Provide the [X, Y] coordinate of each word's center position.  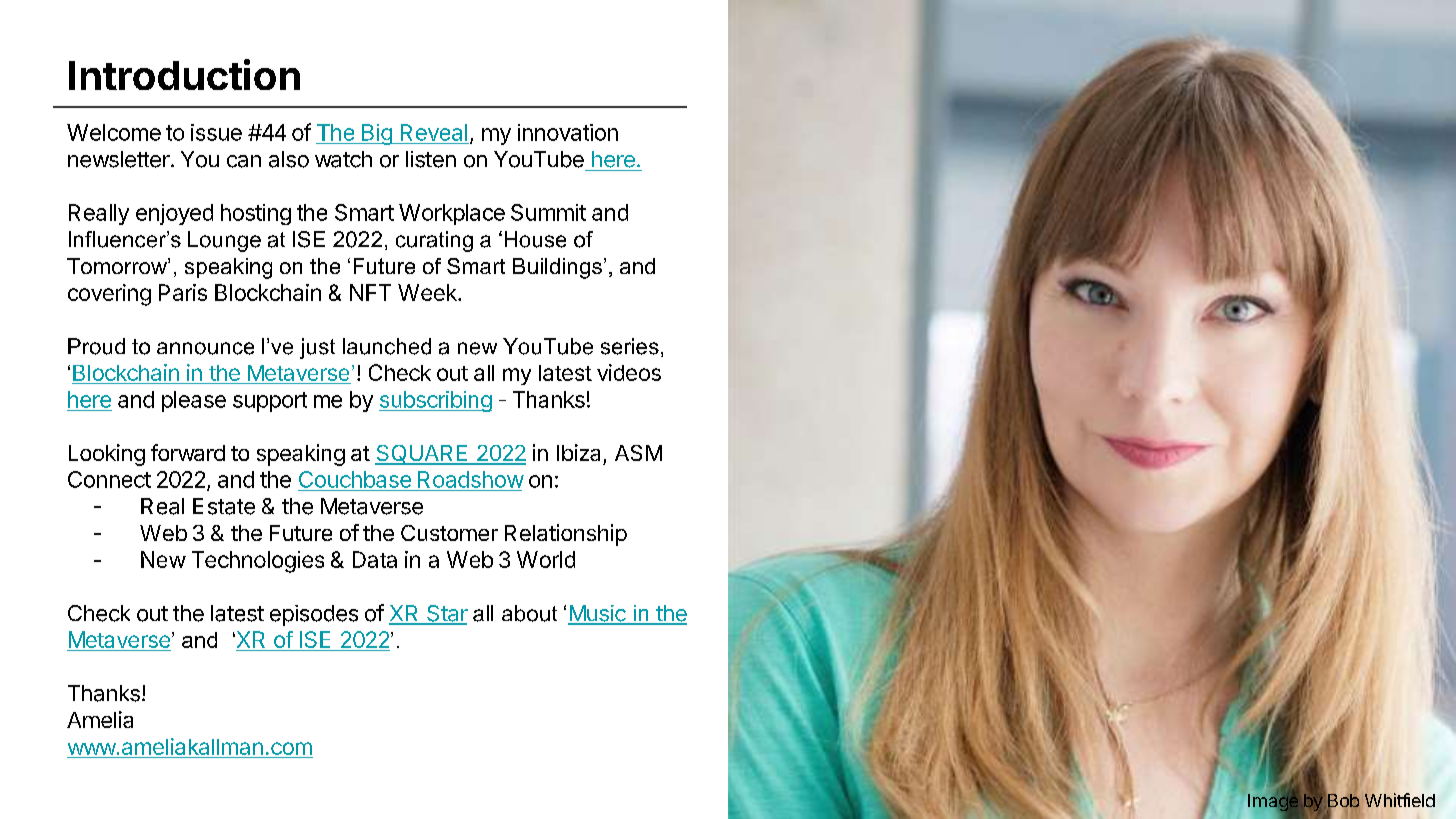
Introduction [184, 74]
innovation [568, 132]
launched [387, 346]
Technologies [258, 562]
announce [205, 348]
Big [377, 134]
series [630, 346]
